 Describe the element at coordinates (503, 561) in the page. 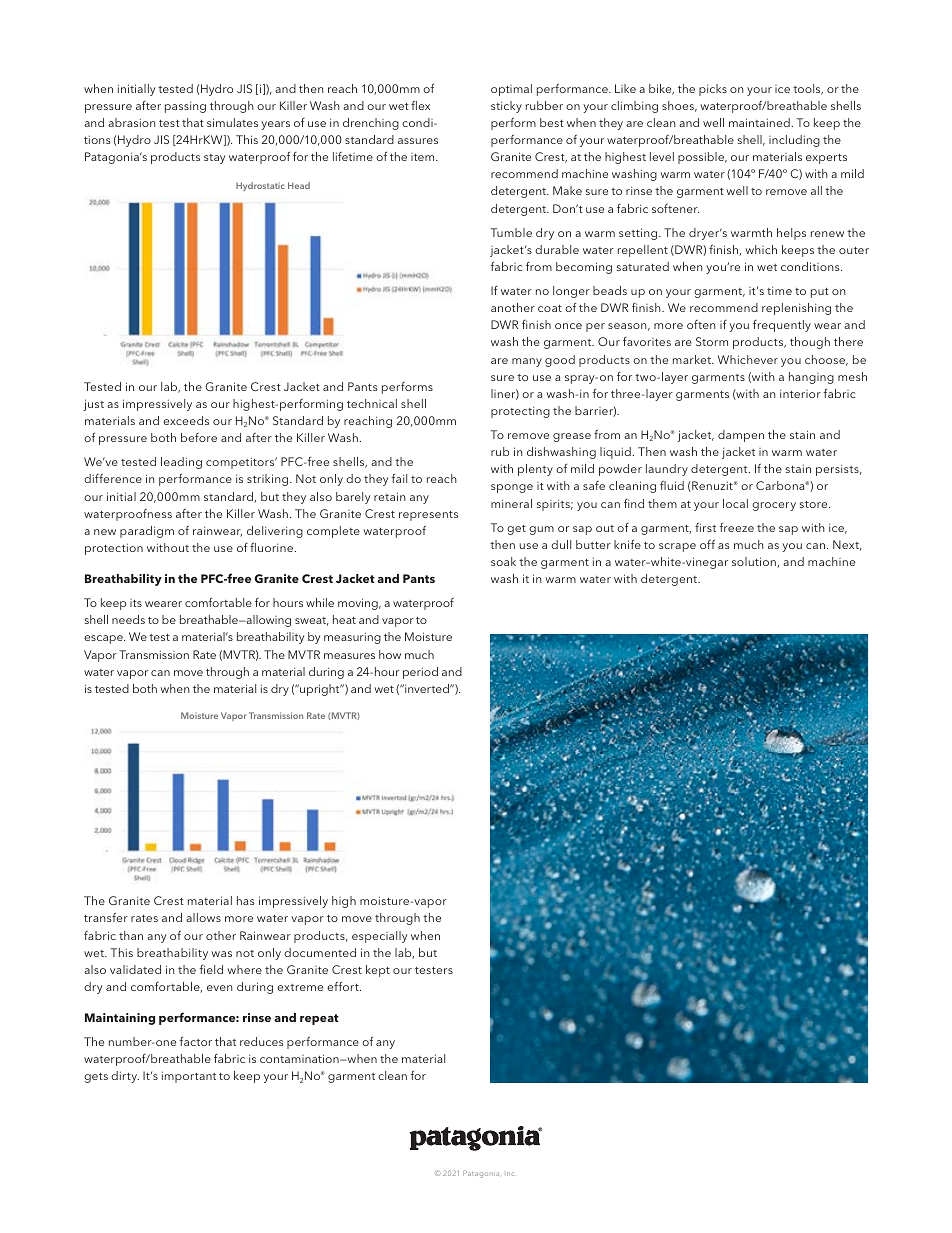

I see `soak` at that location.
